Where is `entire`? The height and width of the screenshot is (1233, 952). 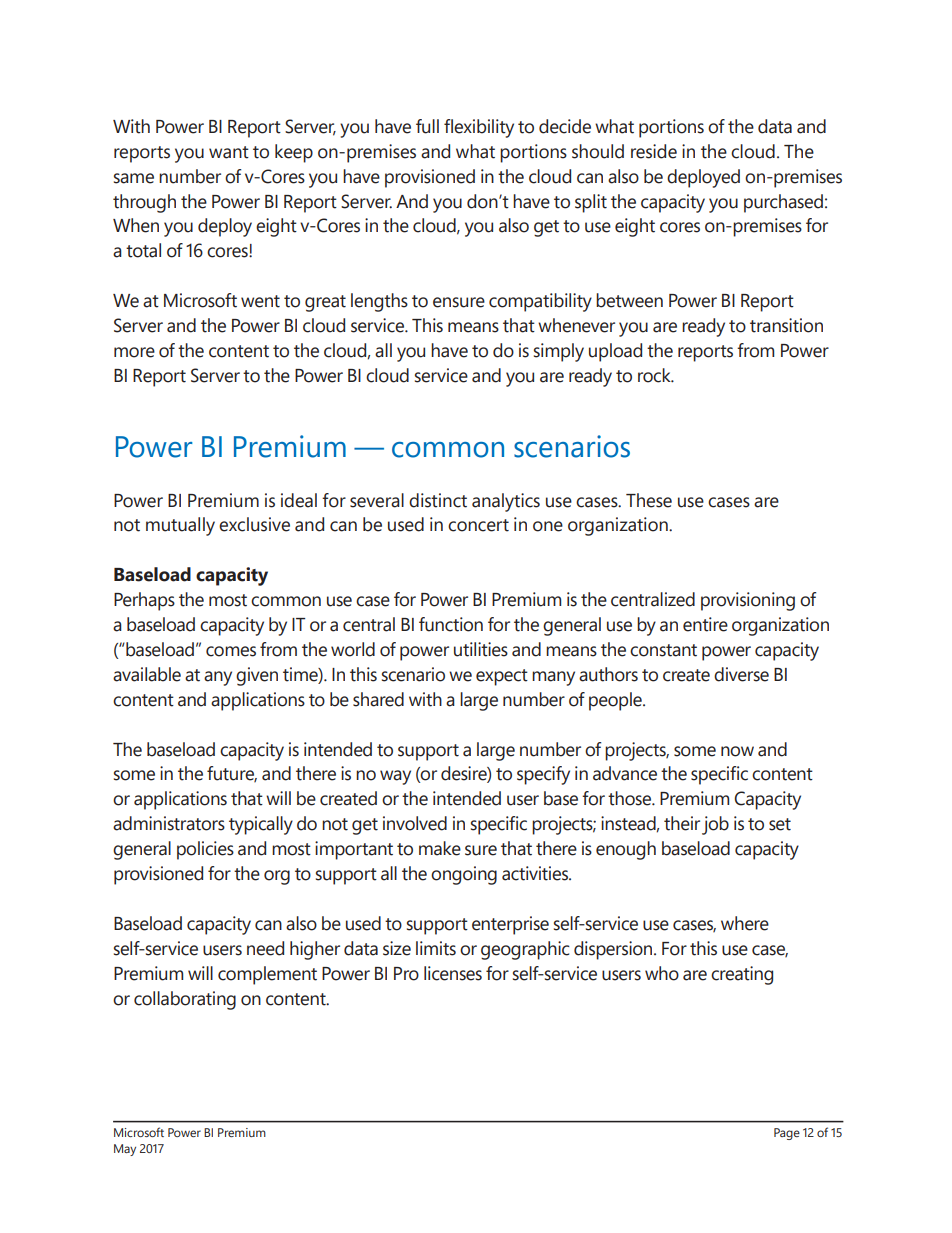
entire is located at coordinates (705, 624).
